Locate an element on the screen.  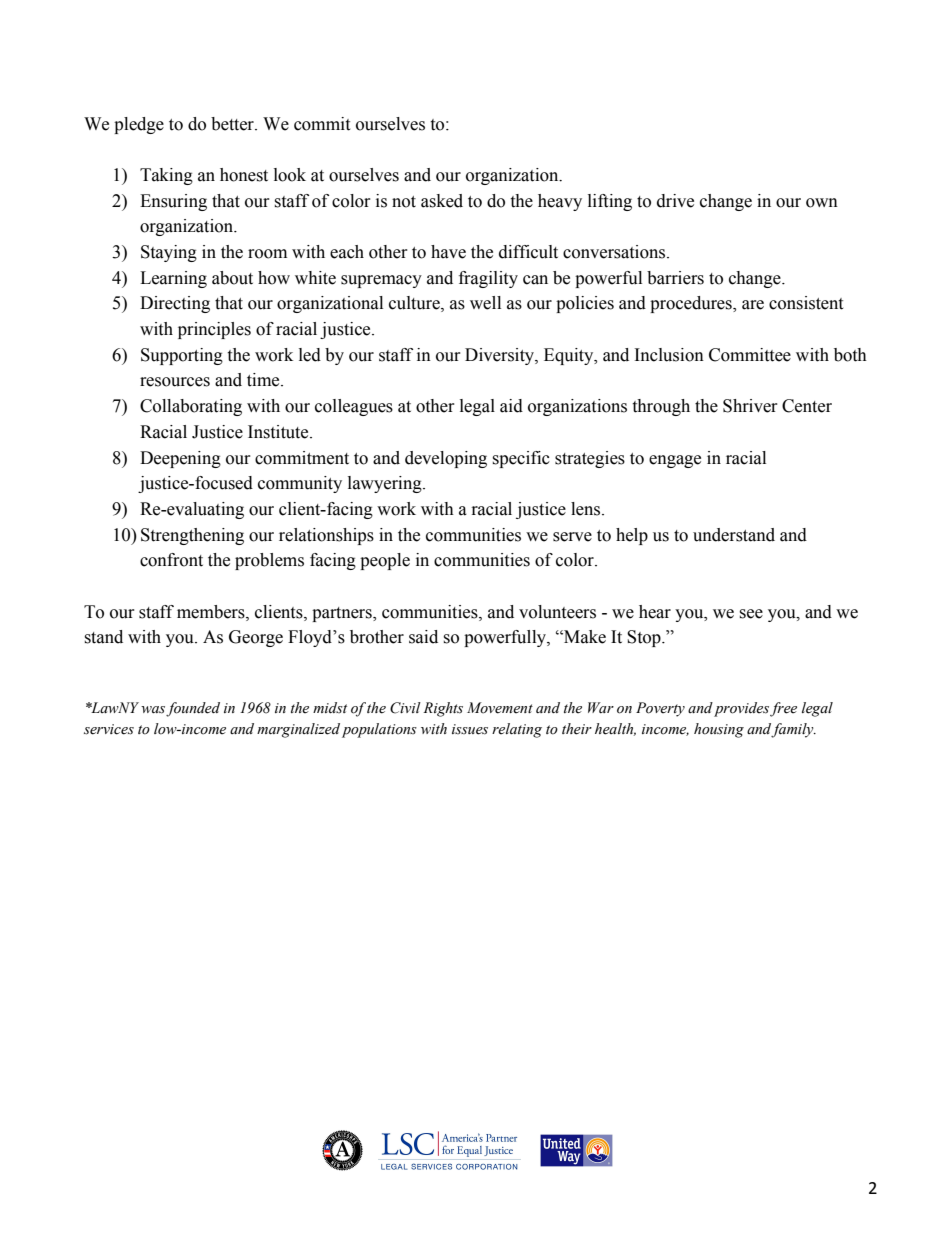
provides is located at coordinates (741, 709).
